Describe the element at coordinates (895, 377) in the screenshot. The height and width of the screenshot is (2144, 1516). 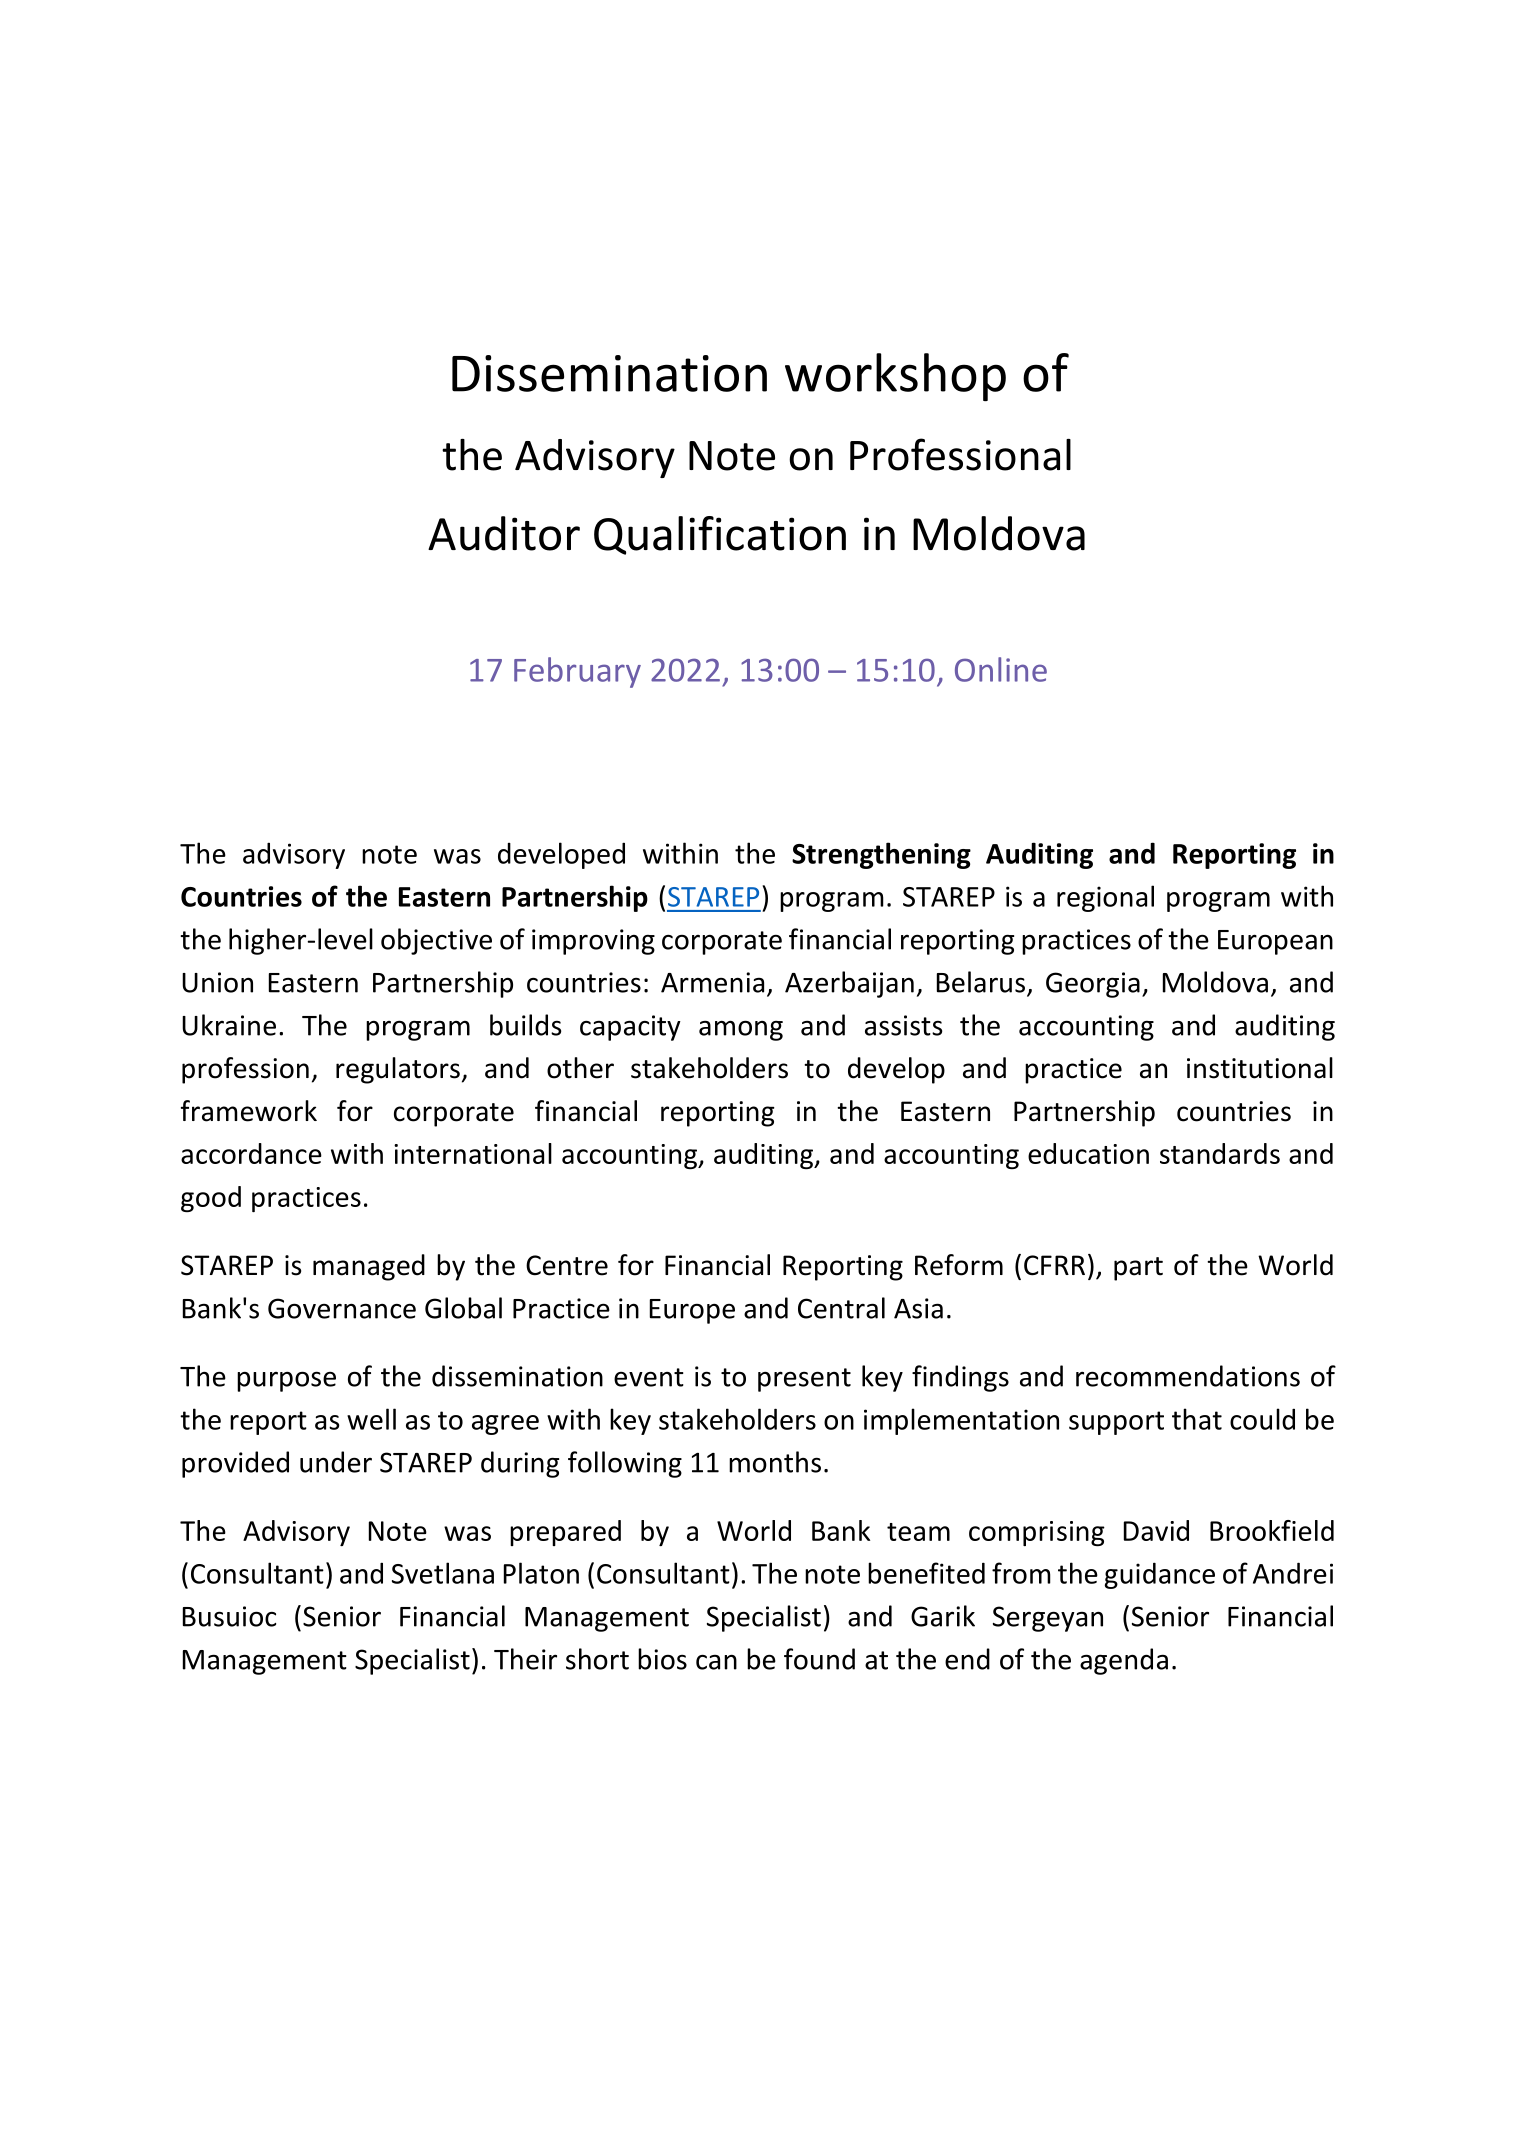
I see `workshop` at that location.
